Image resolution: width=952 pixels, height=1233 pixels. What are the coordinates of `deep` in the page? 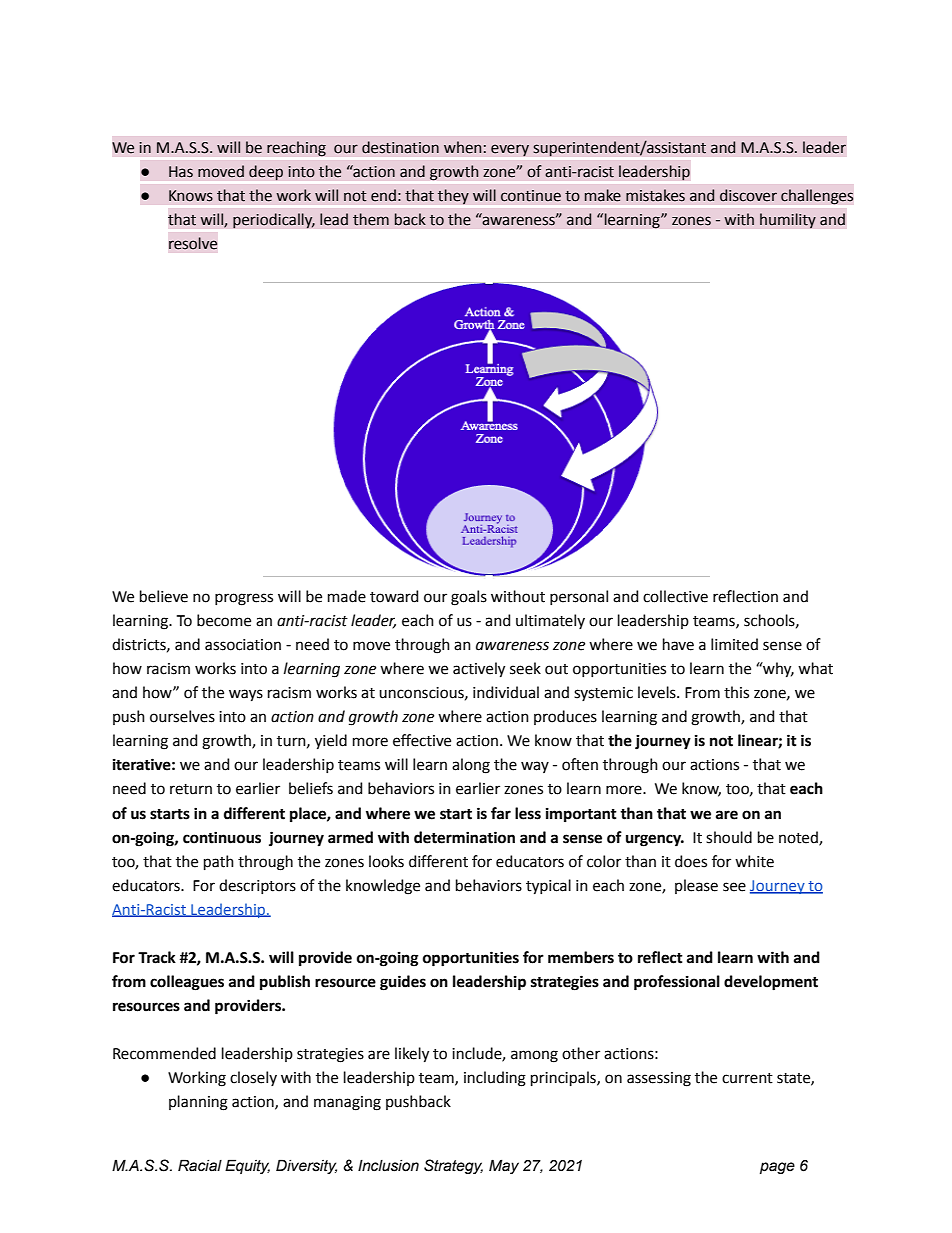 It's located at (266, 173).
